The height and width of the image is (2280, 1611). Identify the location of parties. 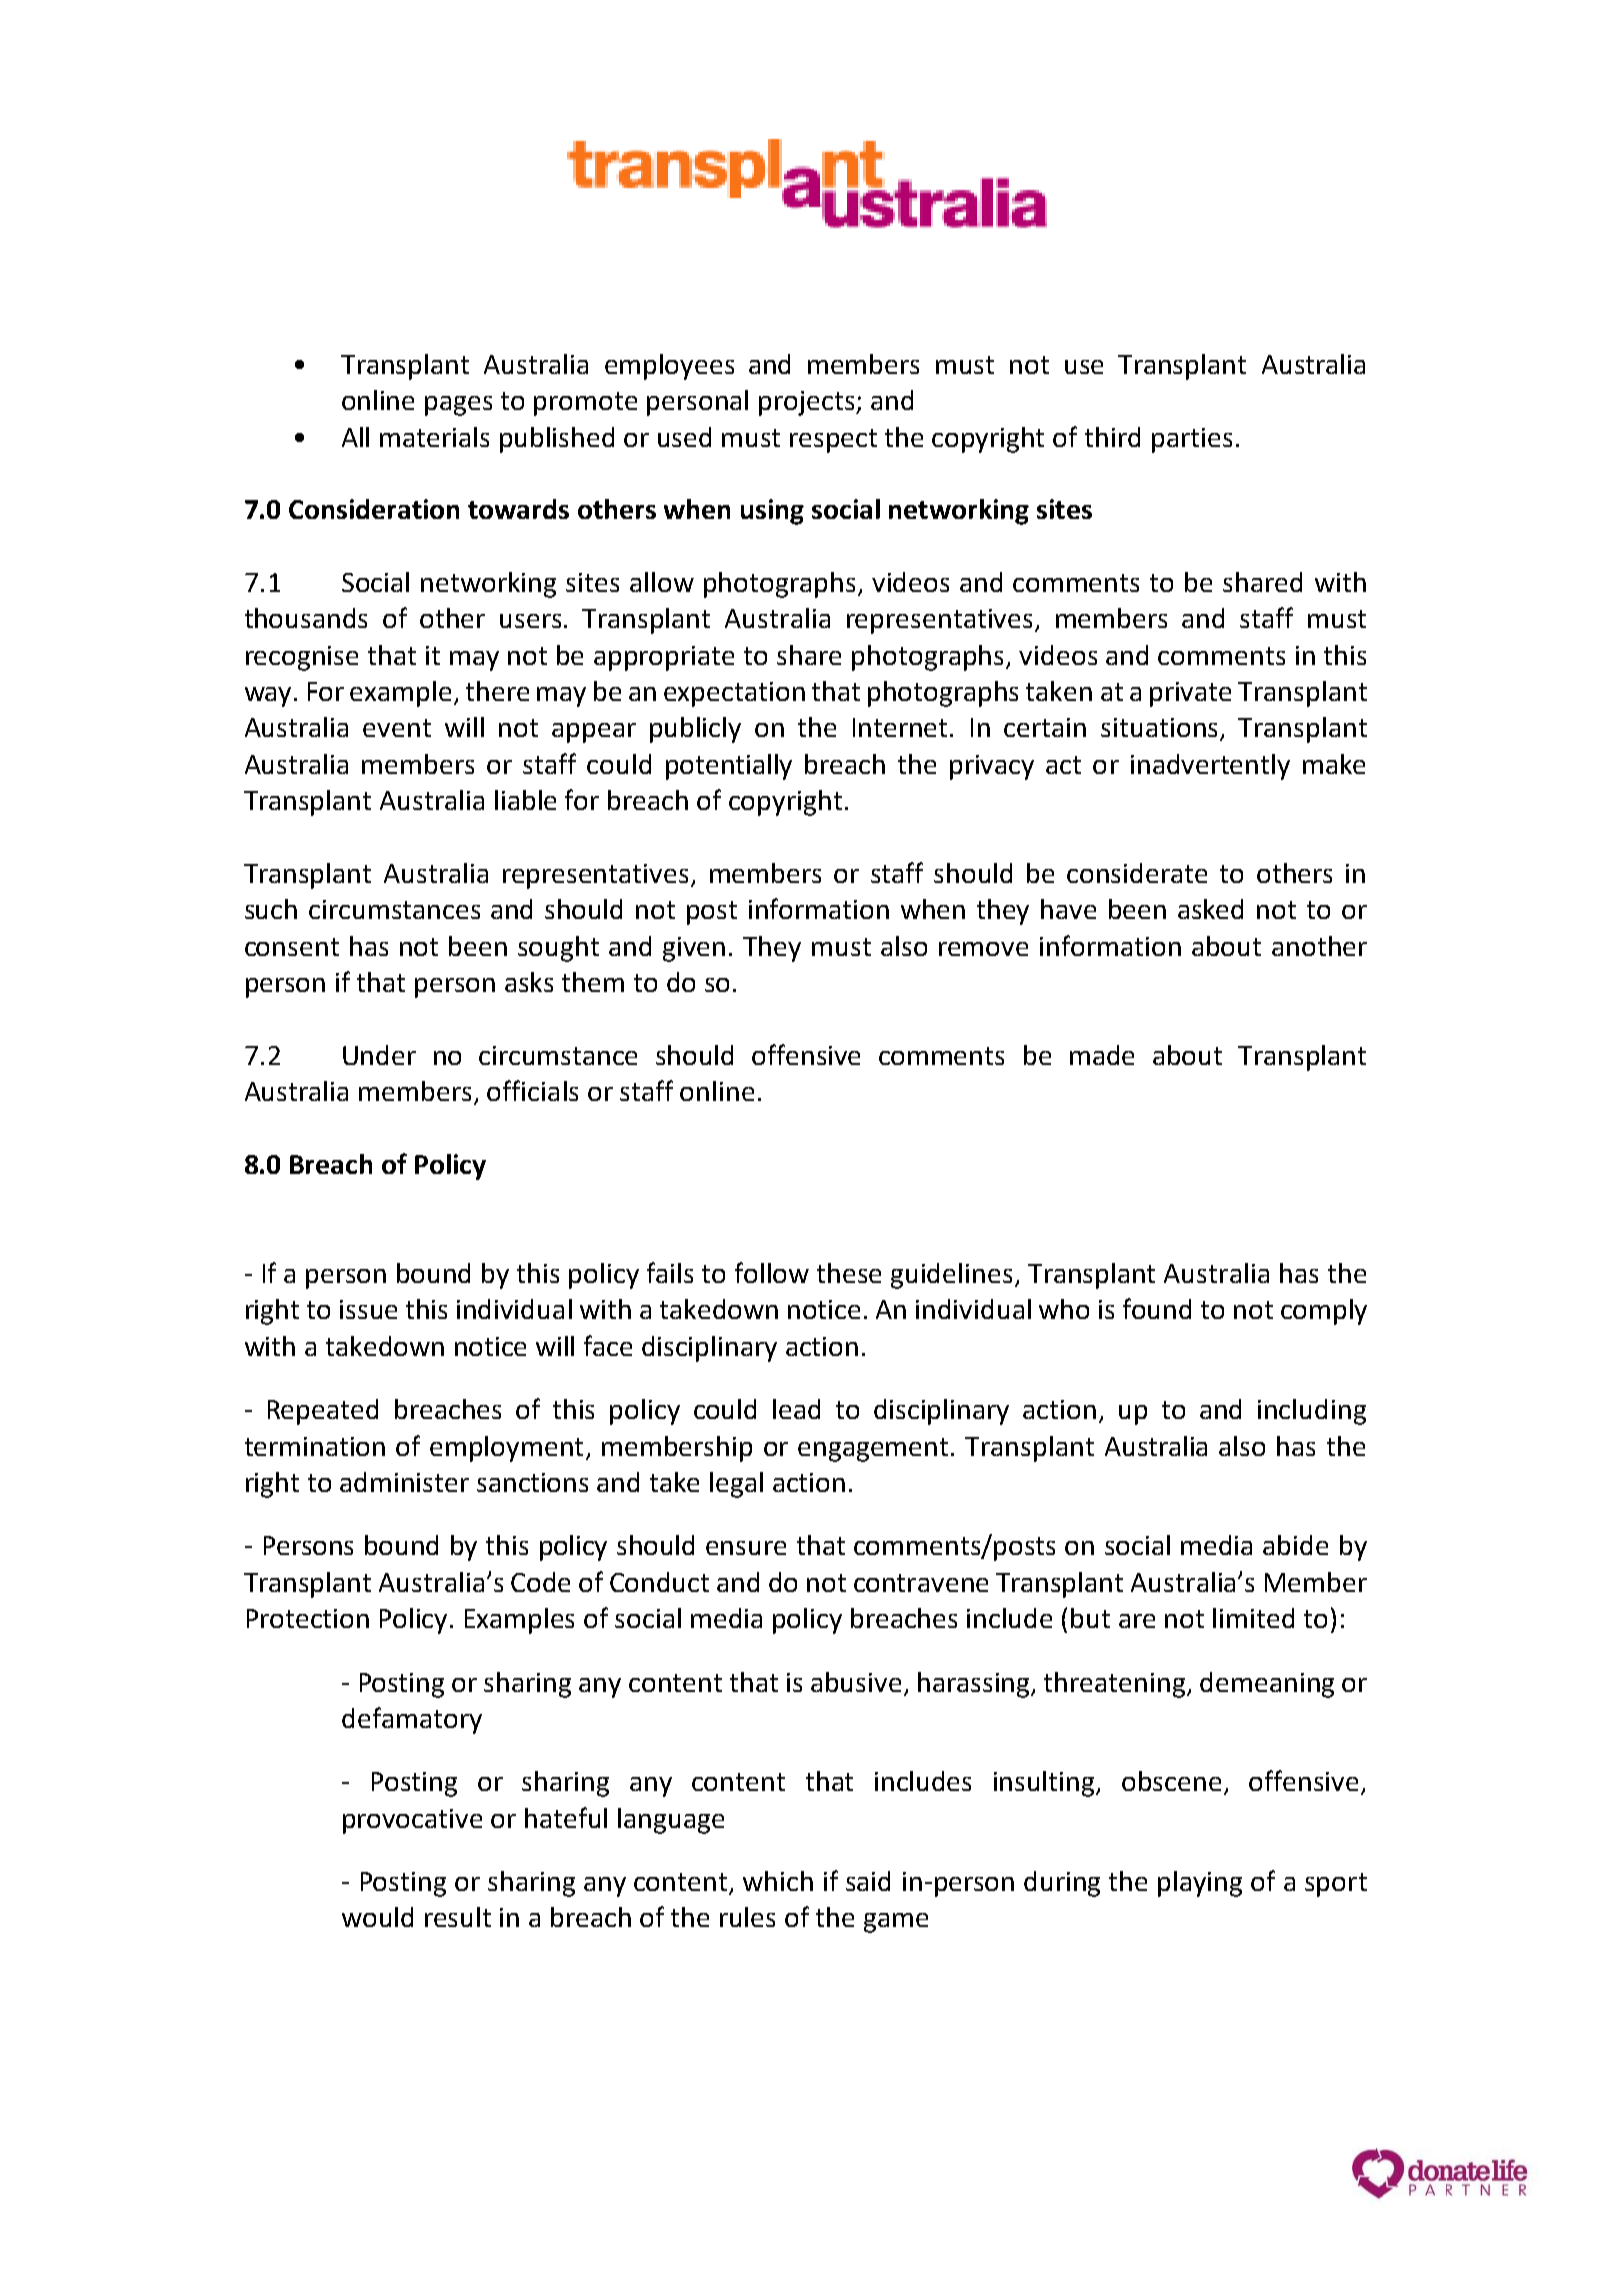
(1192, 440).
